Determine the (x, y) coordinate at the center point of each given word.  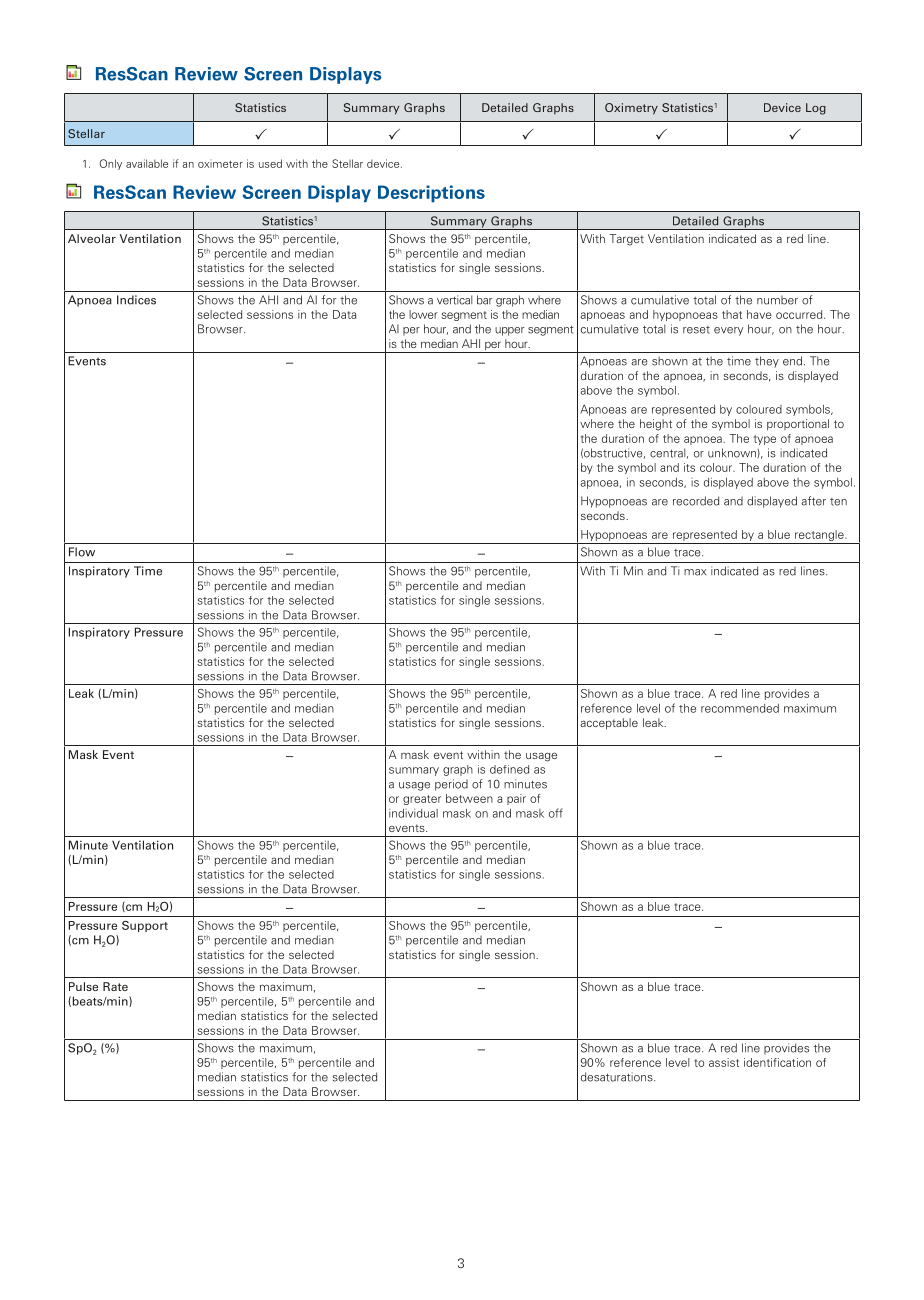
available (147, 163)
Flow (82, 552)
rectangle (819, 537)
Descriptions (431, 194)
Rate (115, 986)
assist (724, 1062)
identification (777, 1062)
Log (816, 109)
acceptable (609, 724)
